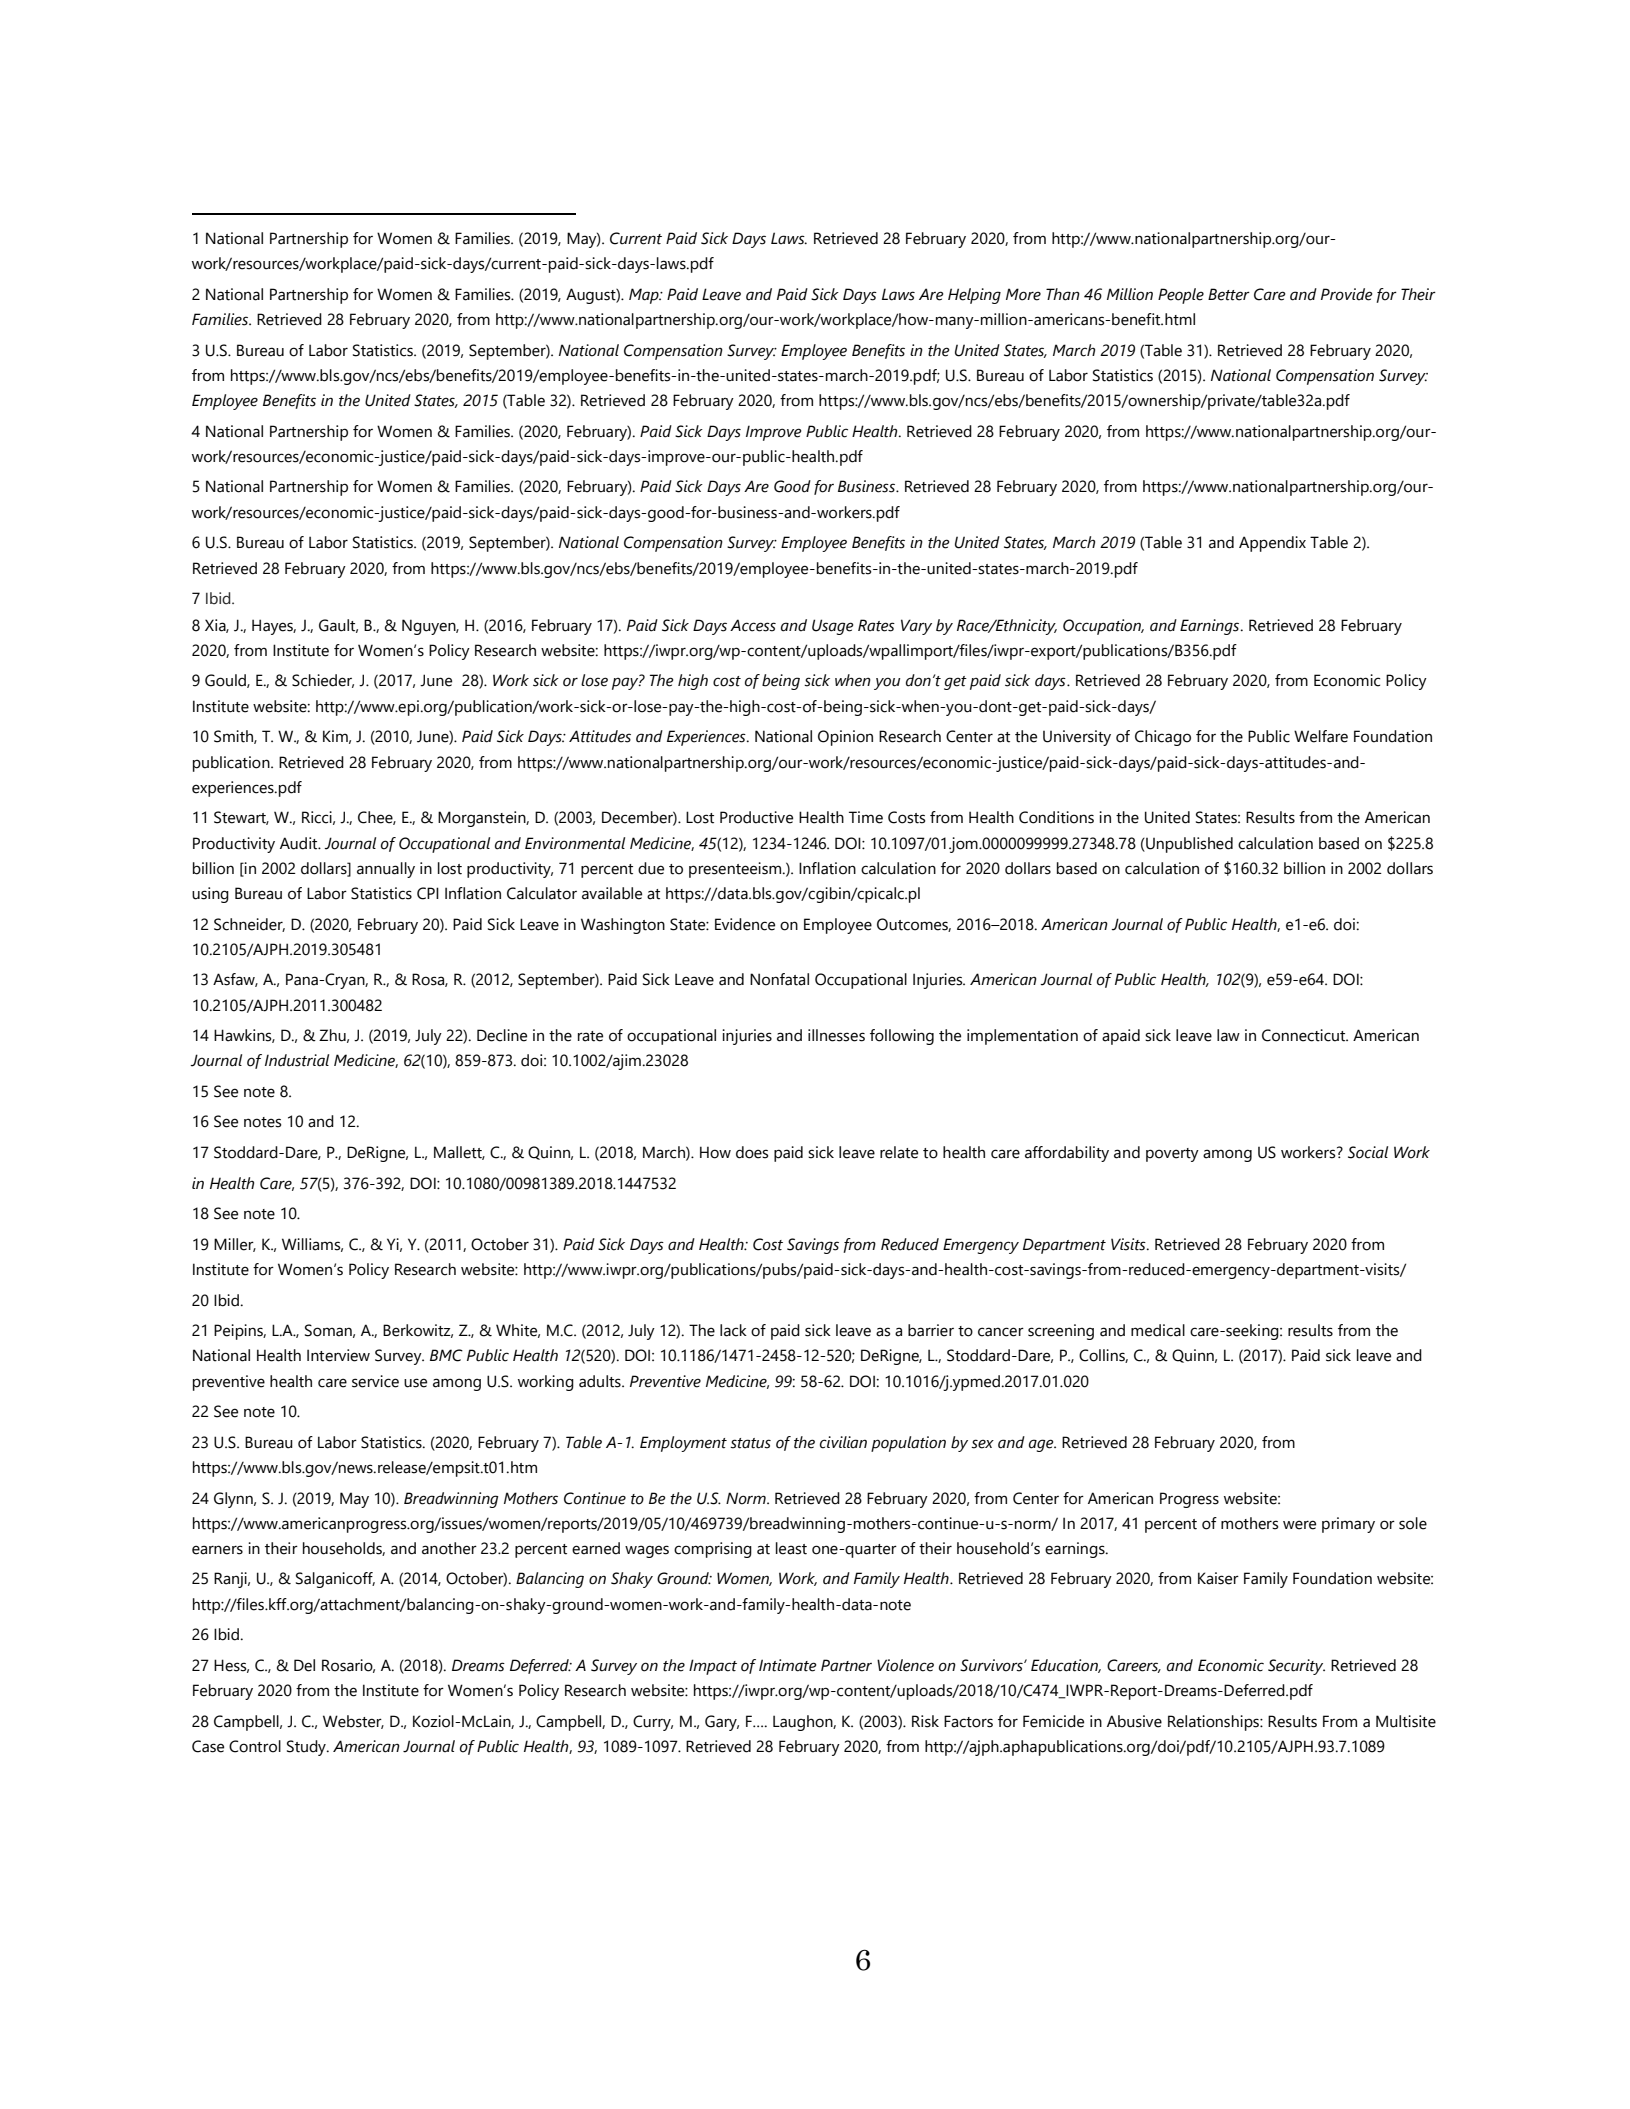 The height and width of the page is (2109, 1630). Describe the element at coordinates (1158, 1330) in the page. I see `medical` at that location.
